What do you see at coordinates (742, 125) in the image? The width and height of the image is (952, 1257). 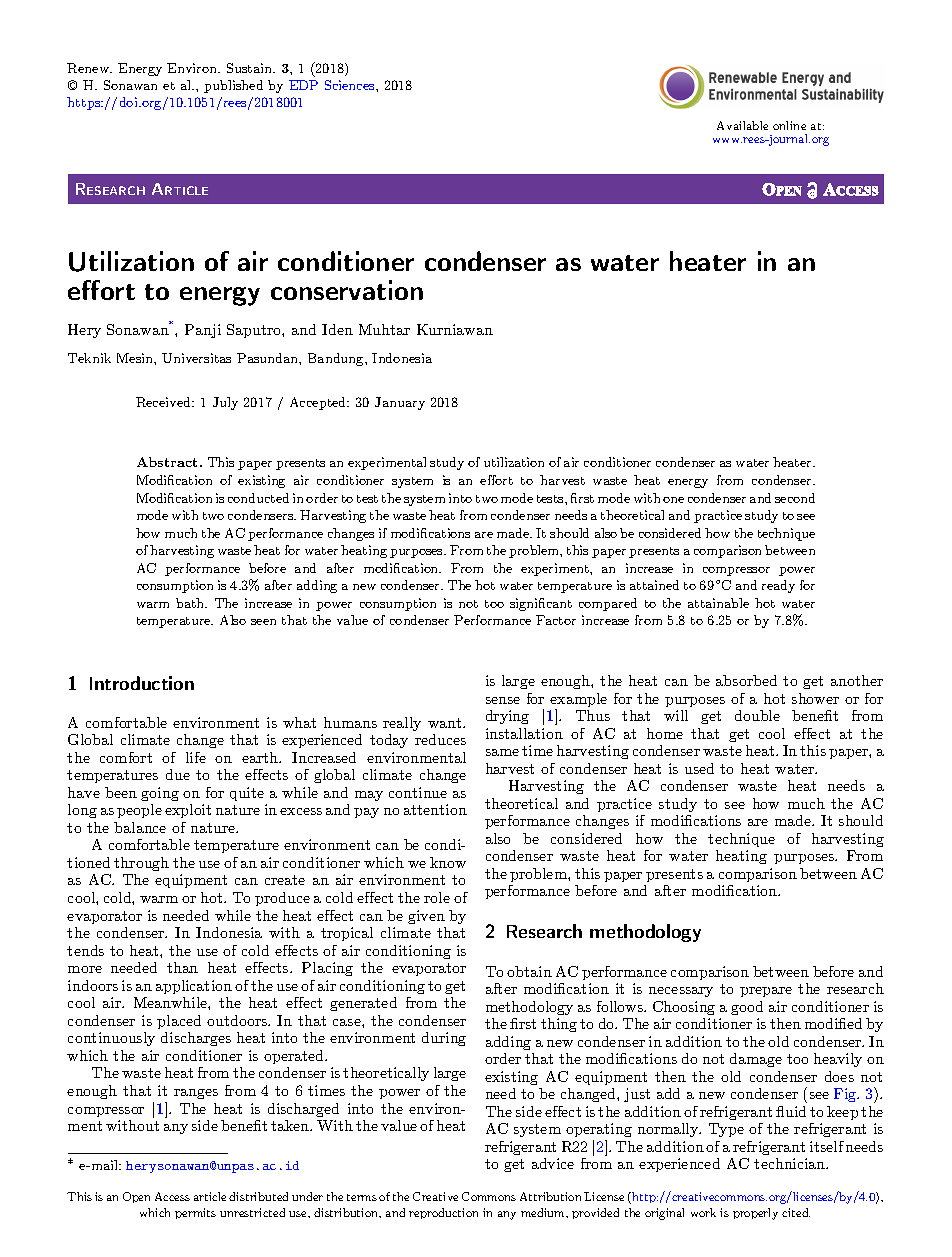 I see `Available` at bounding box center [742, 125].
